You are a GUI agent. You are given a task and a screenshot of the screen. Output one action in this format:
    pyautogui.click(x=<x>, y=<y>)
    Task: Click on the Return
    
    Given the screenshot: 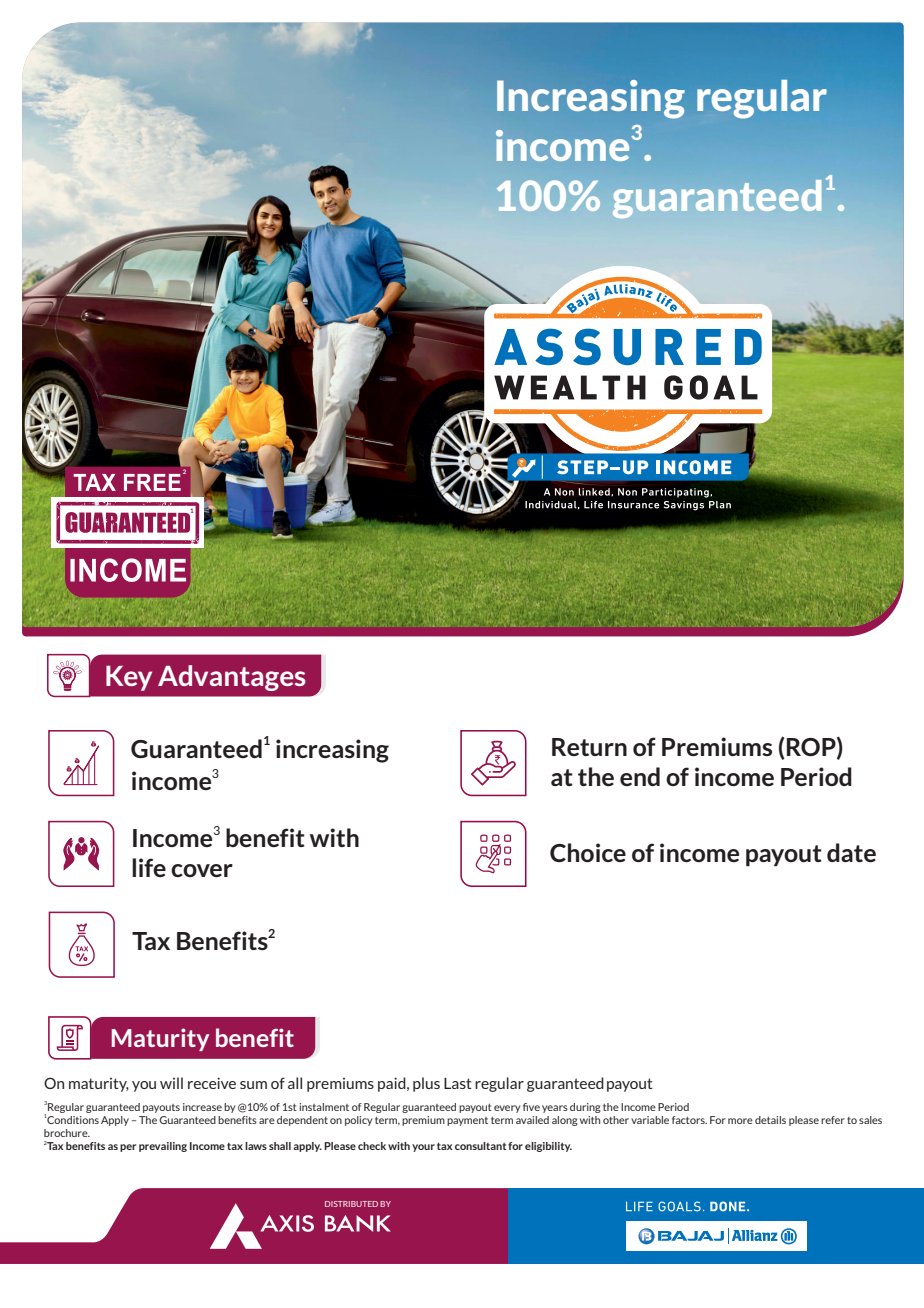 What is the action you would take?
    pyautogui.click(x=589, y=747)
